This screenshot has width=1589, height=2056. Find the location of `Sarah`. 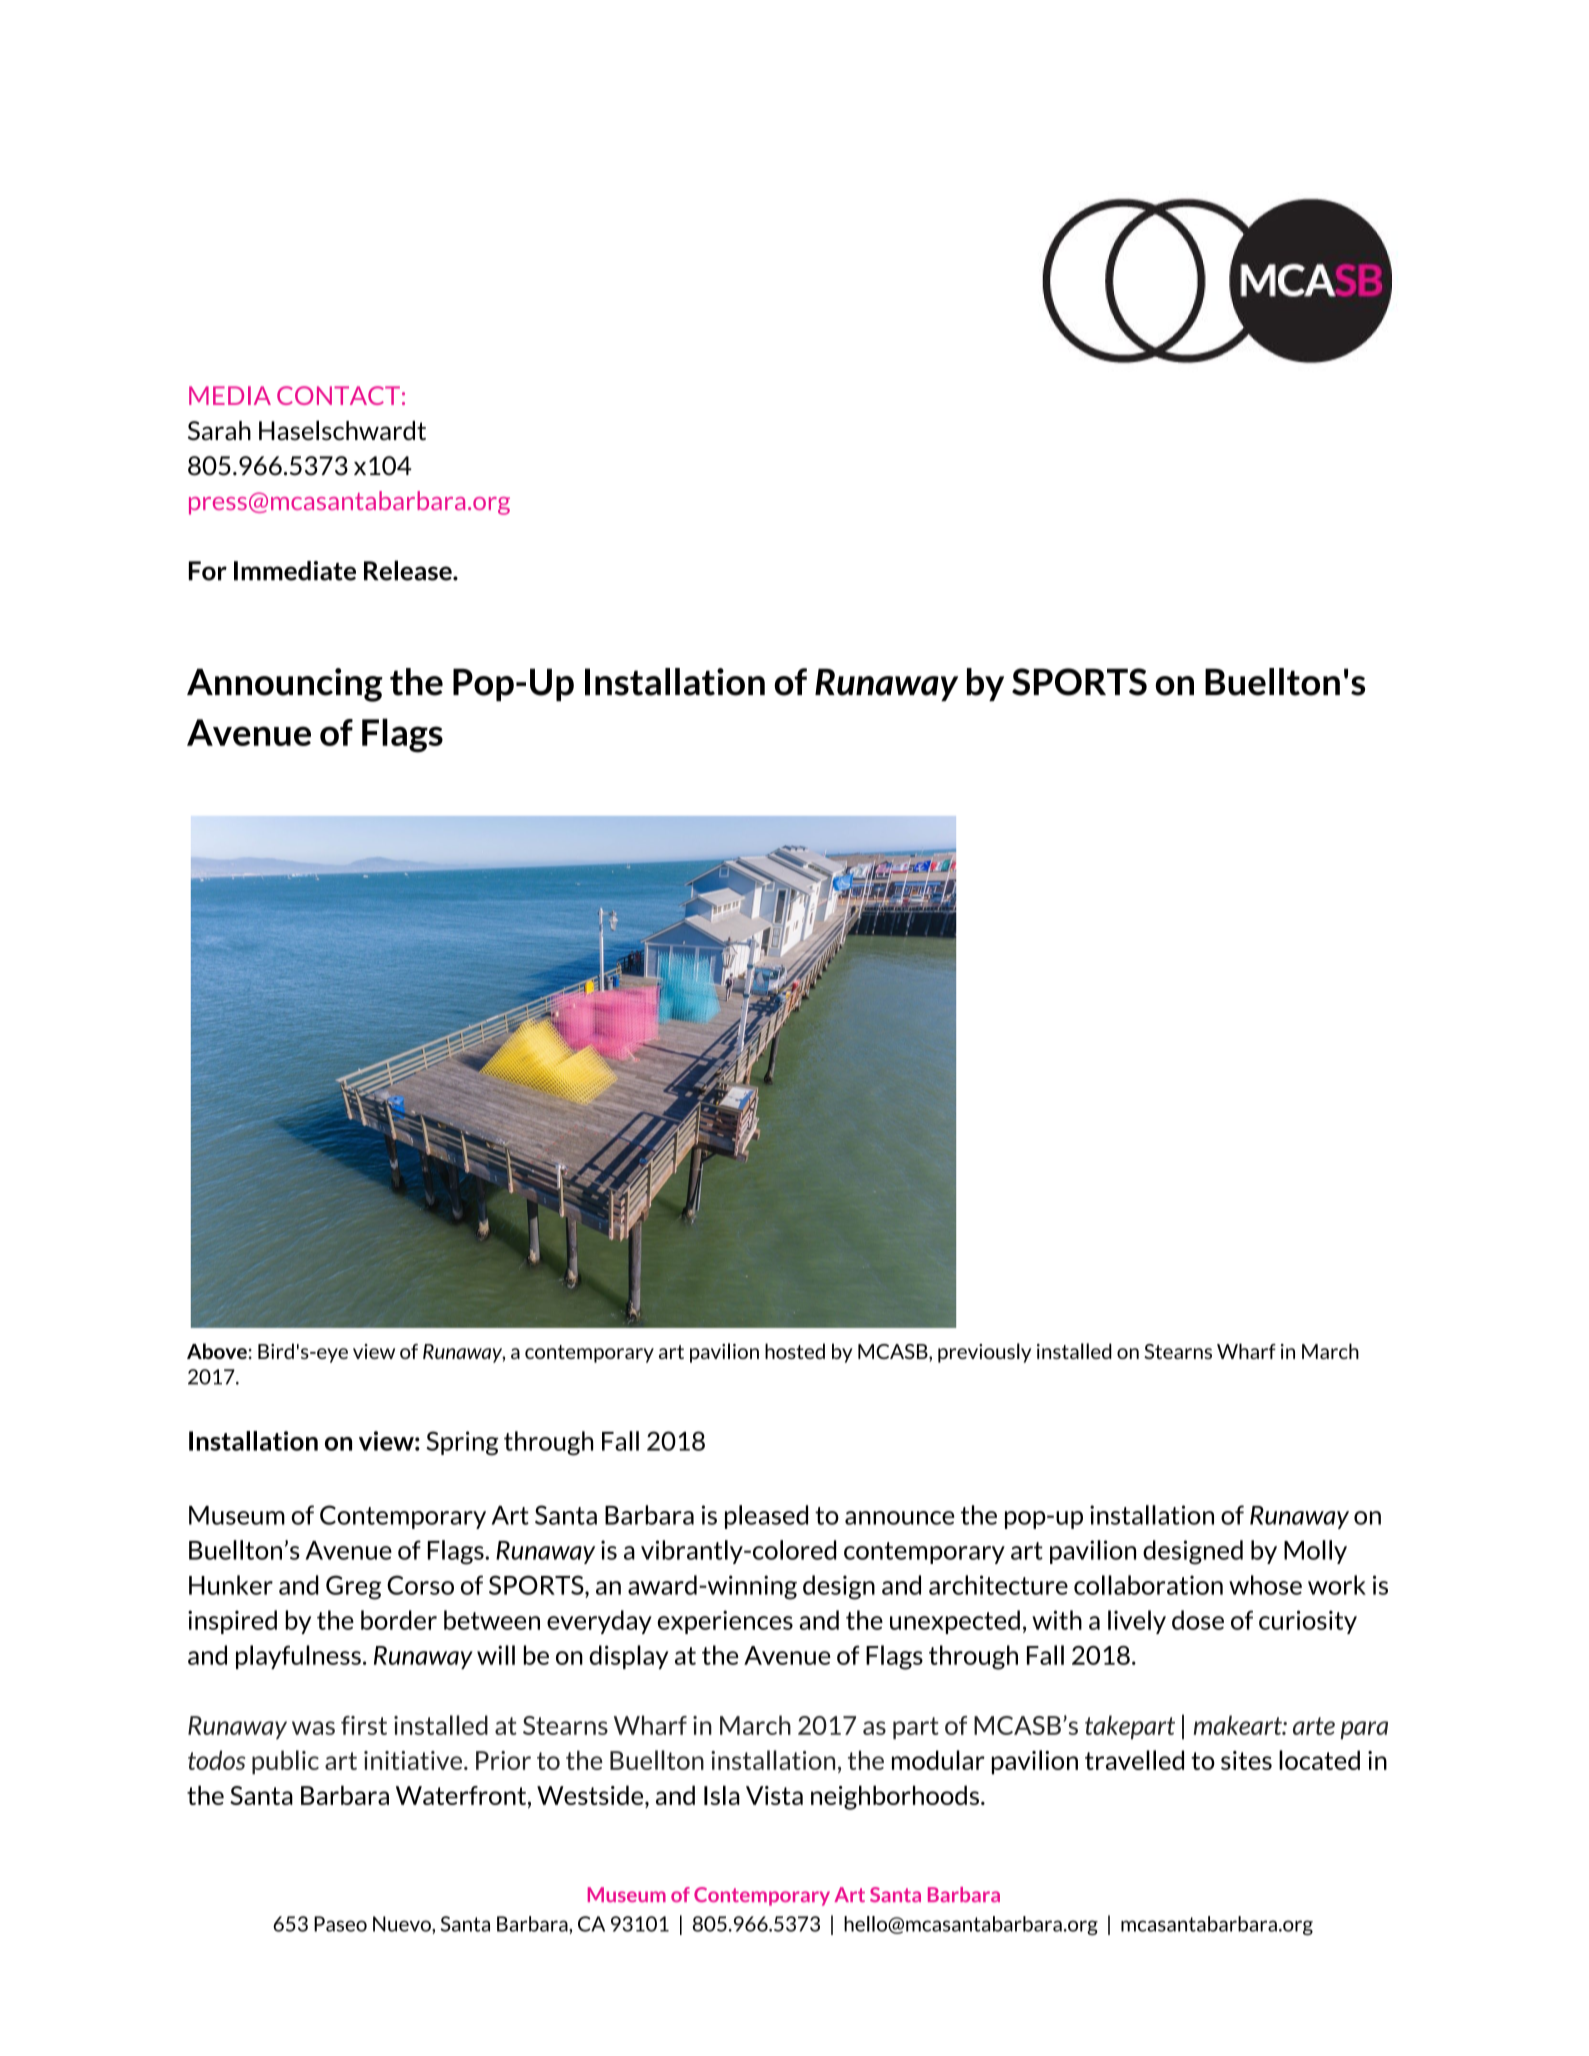

Sarah is located at coordinates (219, 431).
